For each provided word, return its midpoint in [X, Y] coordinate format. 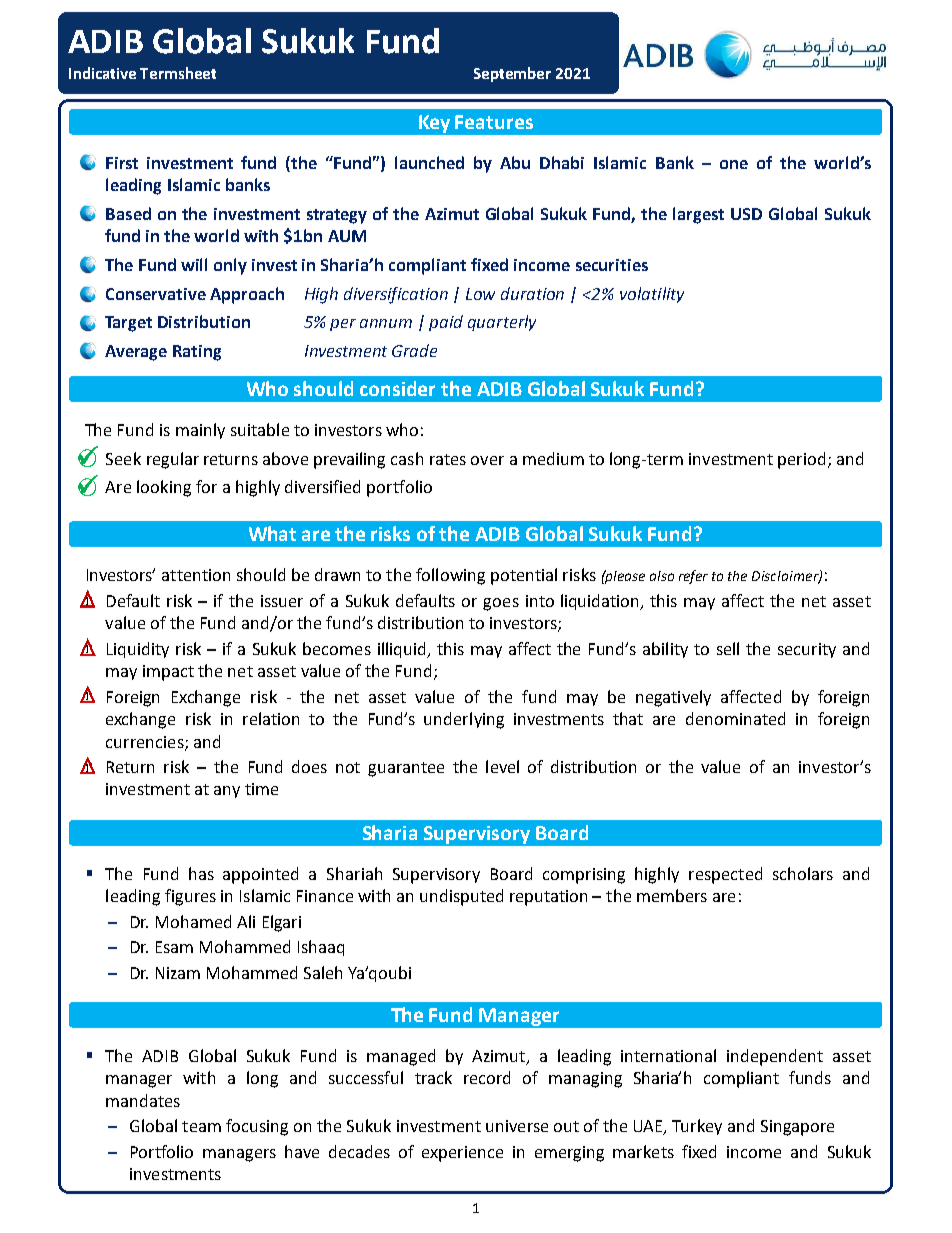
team [201, 1126]
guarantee [406, 769]
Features [494, 122]
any [227, 792]
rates [448, 459]
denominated [735, 718]
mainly [200, 431]
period [801, 460]
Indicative [102, 73]
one [734, 164]
